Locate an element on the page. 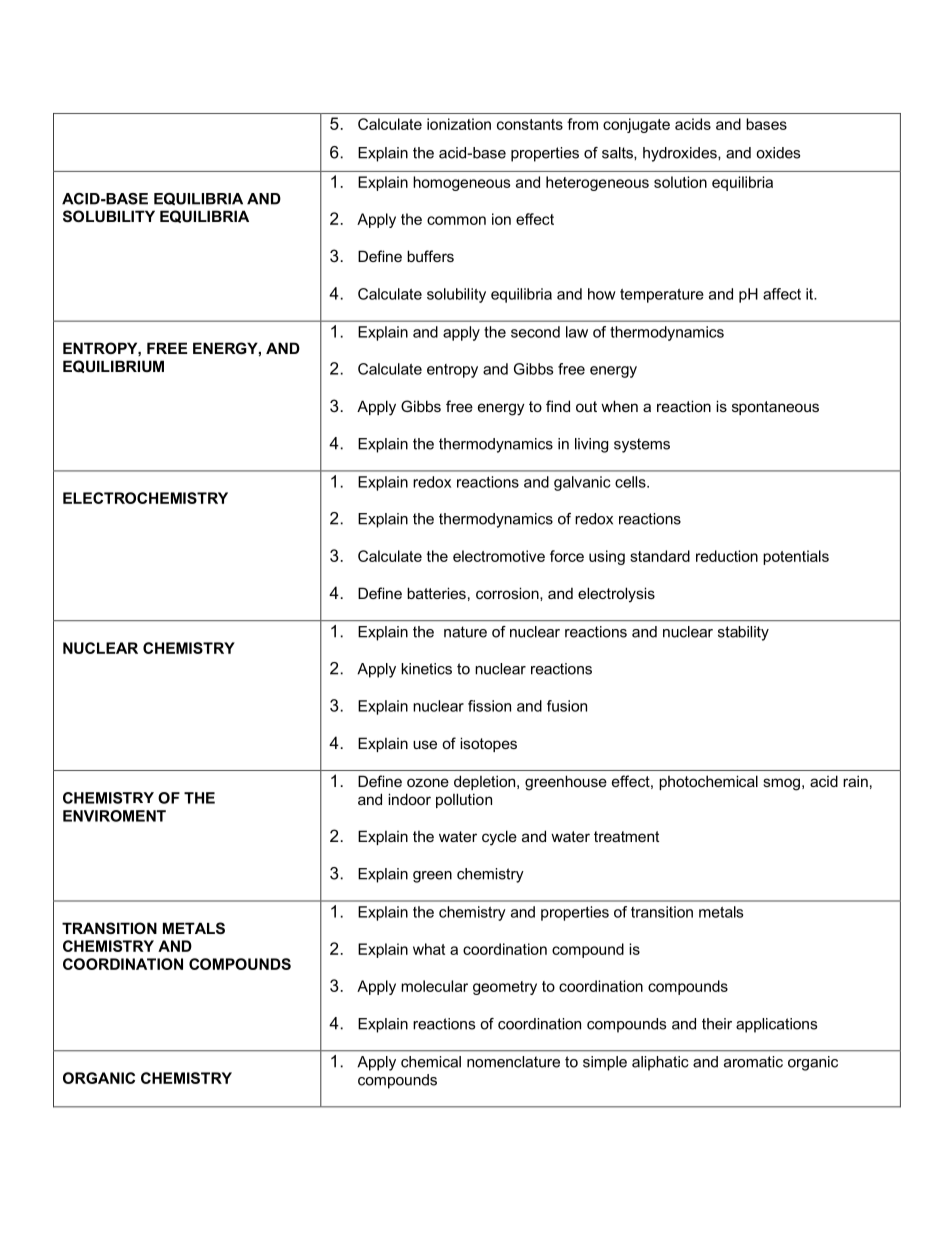  EQUILIBRIUM is located at coordinates (113, 366).
